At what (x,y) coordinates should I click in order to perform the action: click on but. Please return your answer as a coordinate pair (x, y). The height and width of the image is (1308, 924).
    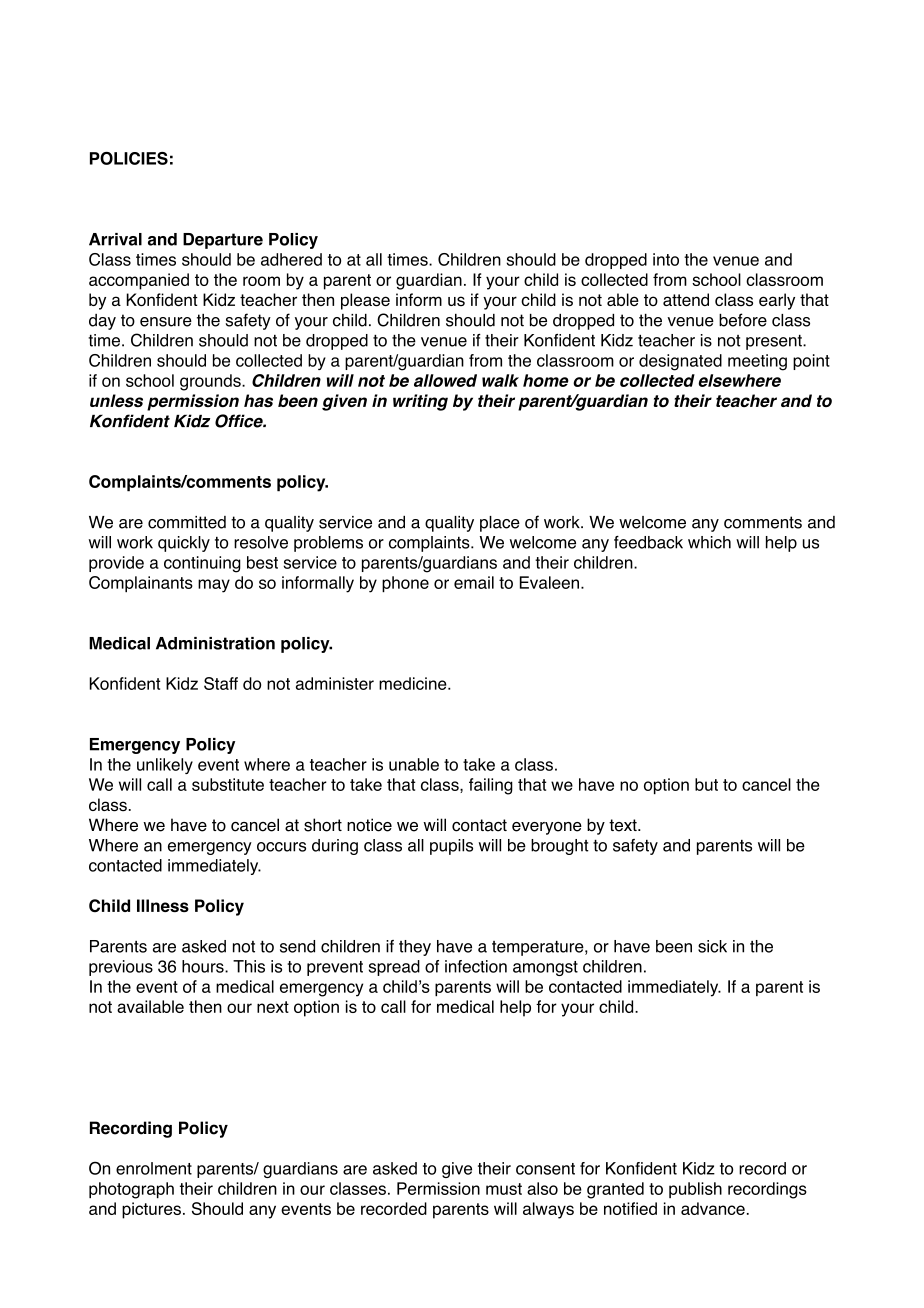
    Looking at the image, I should click on (706, 784).
